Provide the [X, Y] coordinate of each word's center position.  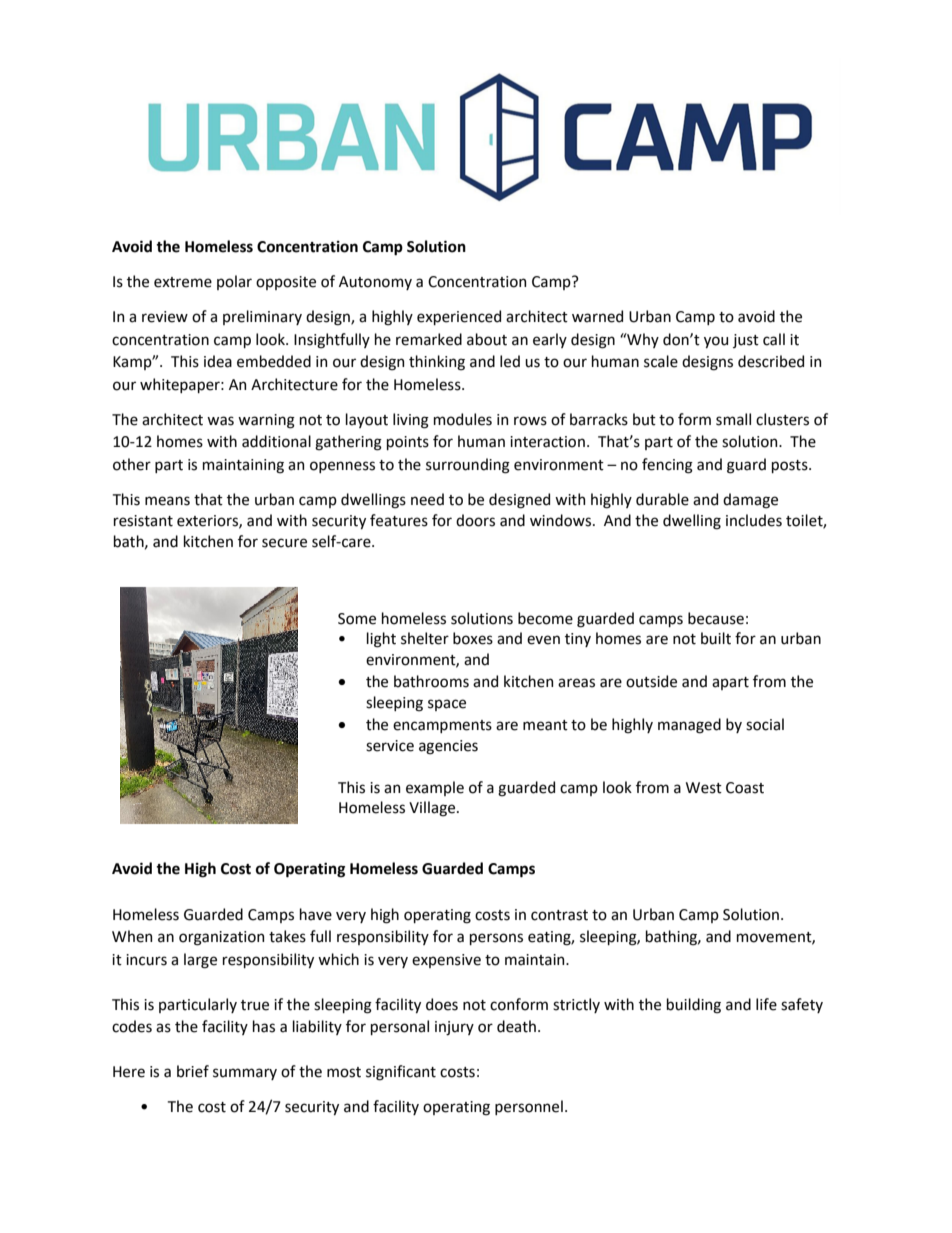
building [694, 1006]
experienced [459, 317]
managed [689, 726]
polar [234, 282]
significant [401, 1073]
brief [193, 1071]
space [447, 705]
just [746, 341]
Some [357, 619]
